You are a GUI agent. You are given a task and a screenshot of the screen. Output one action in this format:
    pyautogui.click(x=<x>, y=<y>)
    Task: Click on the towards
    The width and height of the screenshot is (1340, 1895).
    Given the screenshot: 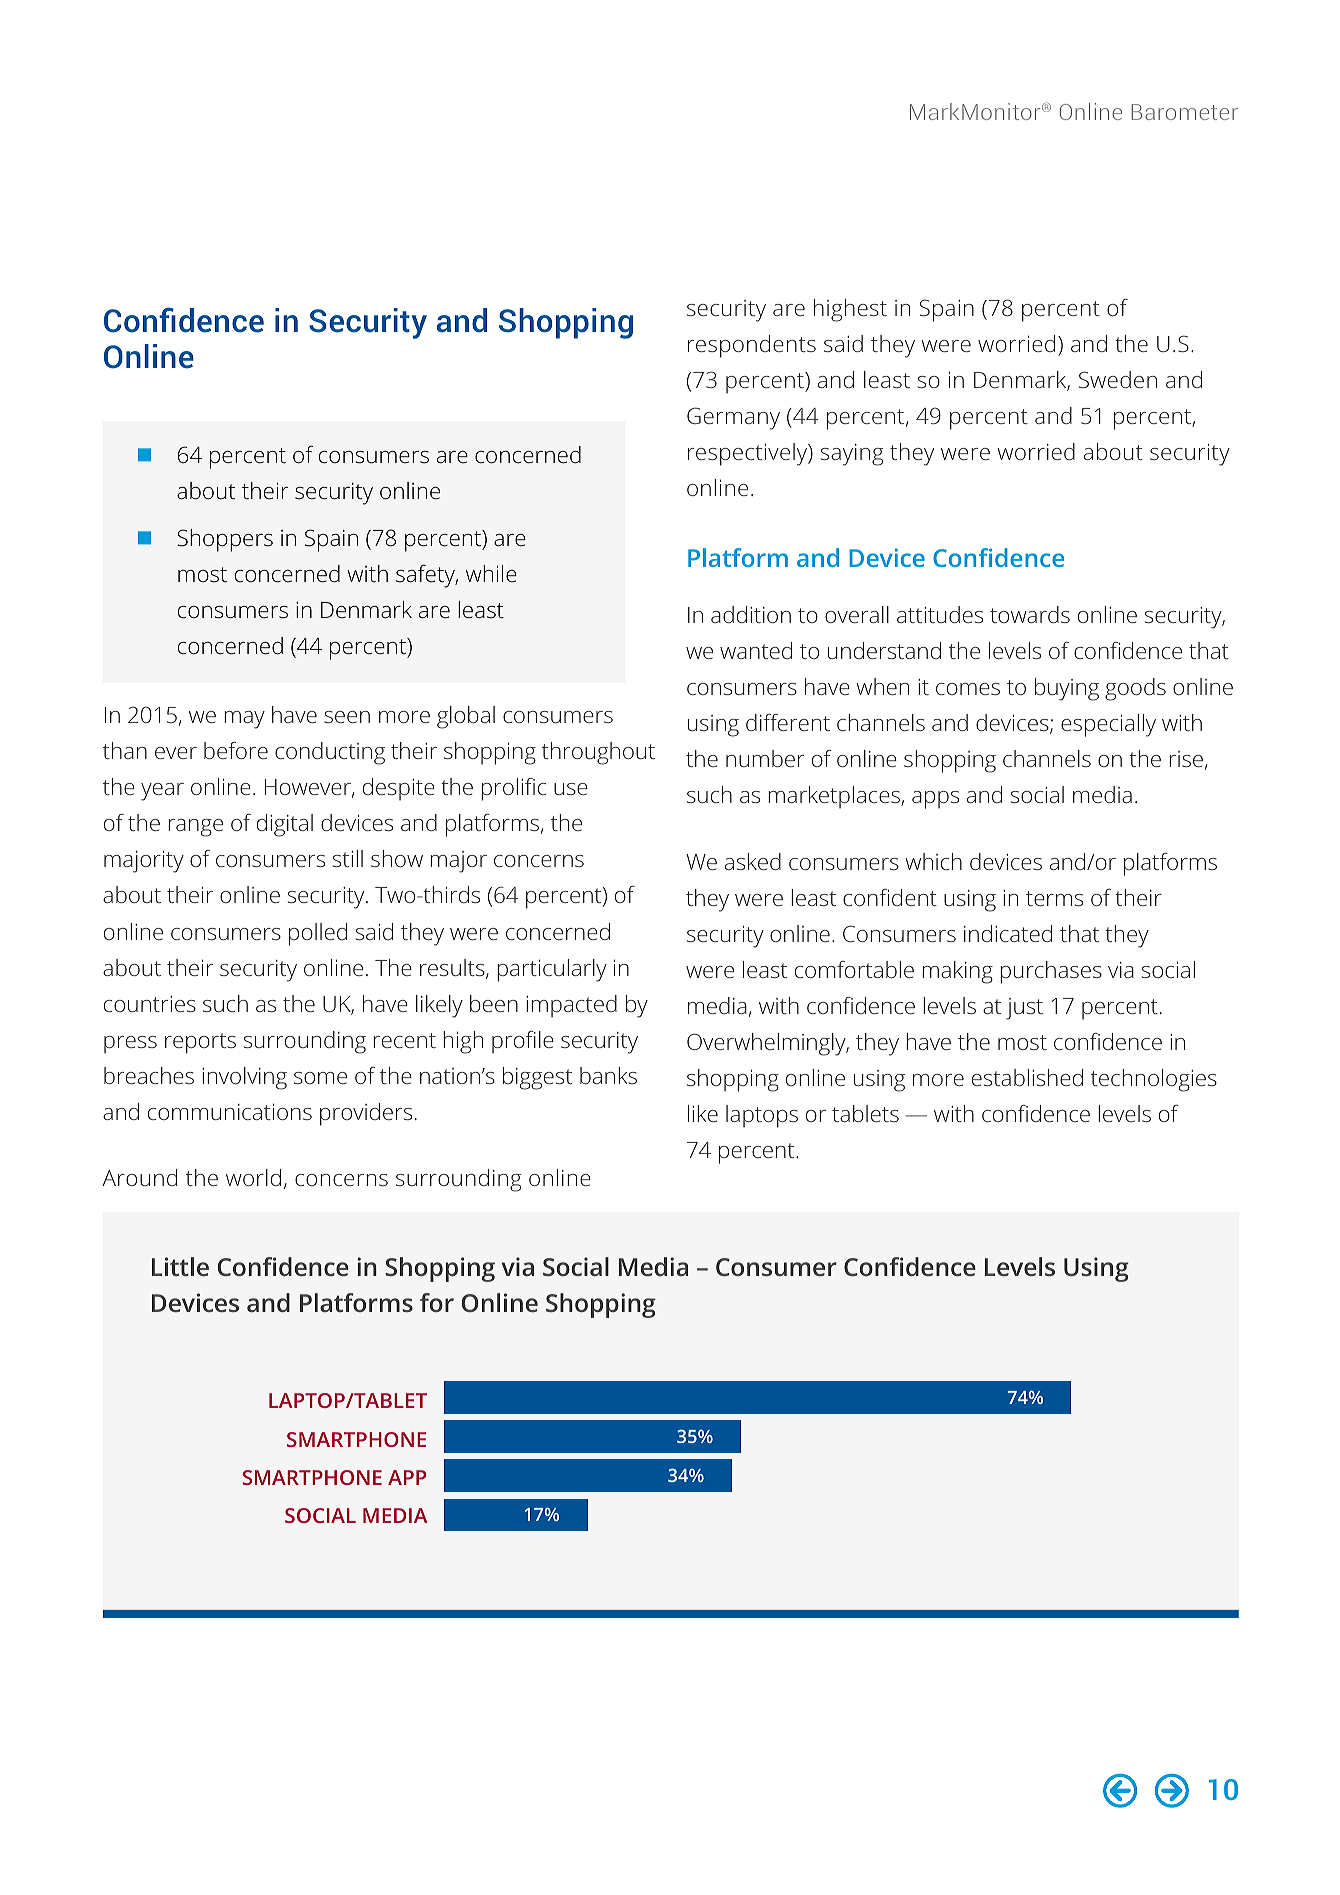 What is the action you would take?
    pyautogui.click(x=1030, y=614)
